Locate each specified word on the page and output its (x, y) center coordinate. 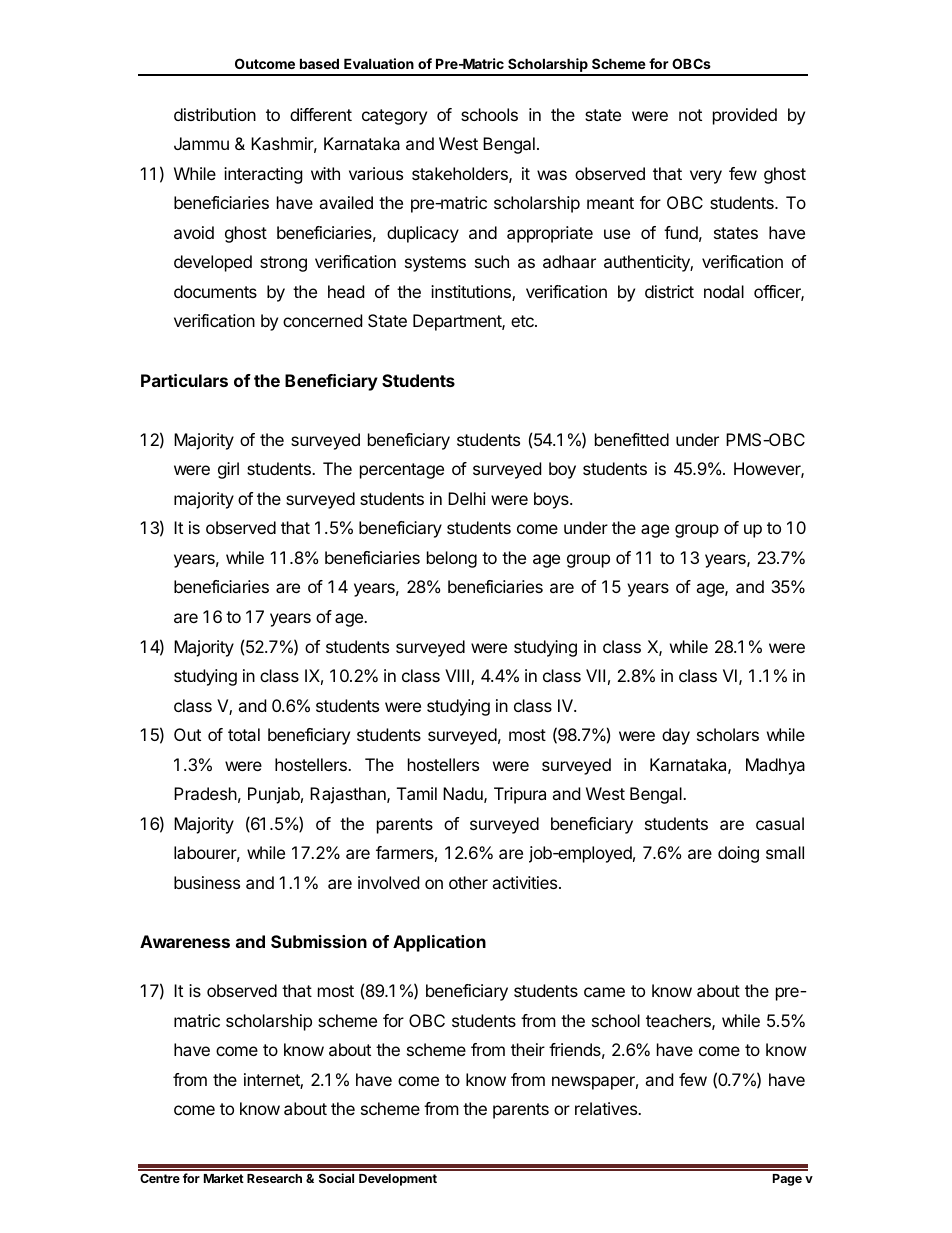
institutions (472, 293)
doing (738, 854)
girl (228, 470)
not (690, 115)
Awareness (185, 941)
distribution (215, 114)
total (244, 734)
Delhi (467, 498)
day (676, 736)
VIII (458, 677)
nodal (724, 291)
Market (224, 1178)
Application (439, 943)
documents (215, 291)
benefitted (632, 439)
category (394, 117)
